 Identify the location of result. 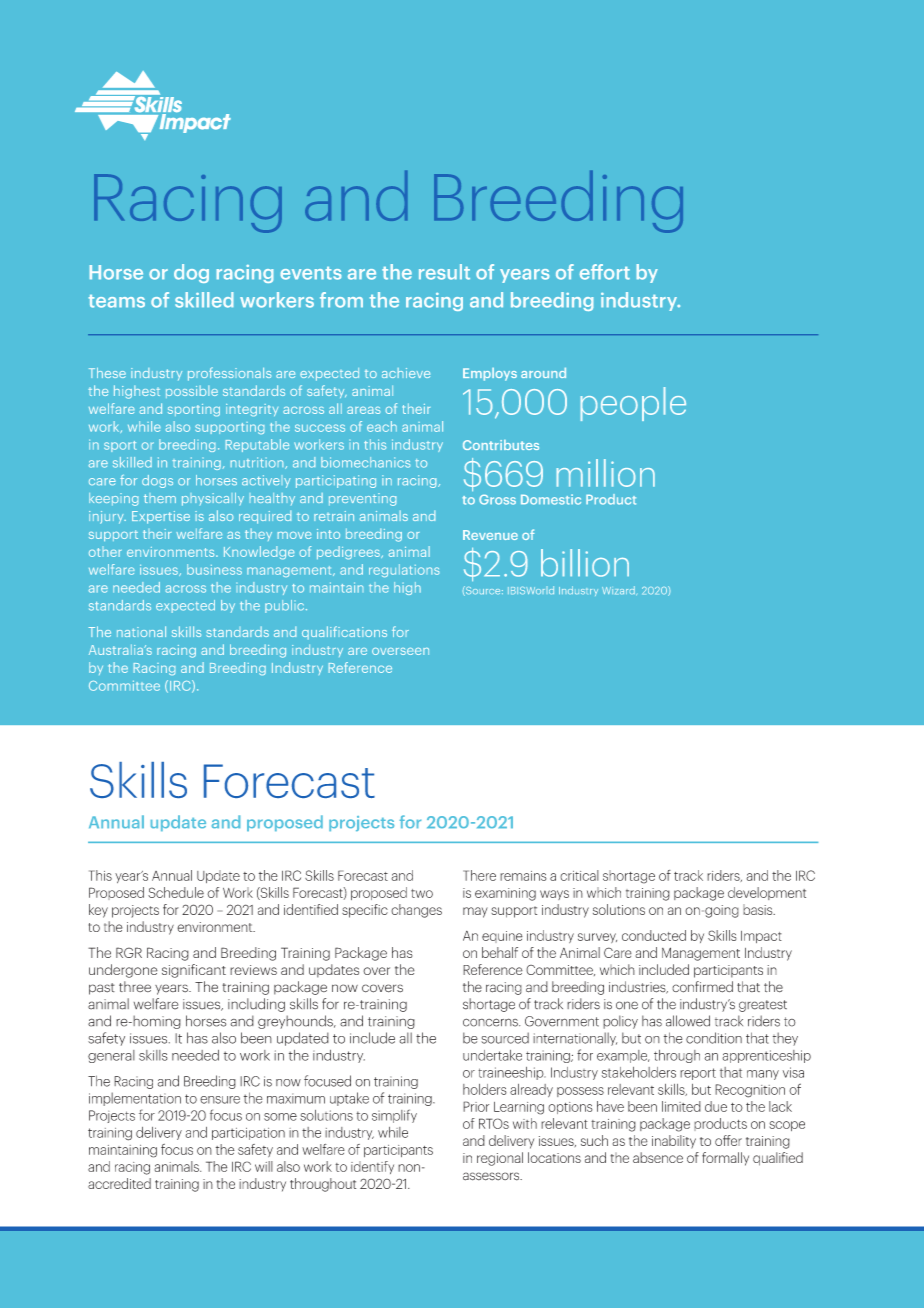
(444, 272).
